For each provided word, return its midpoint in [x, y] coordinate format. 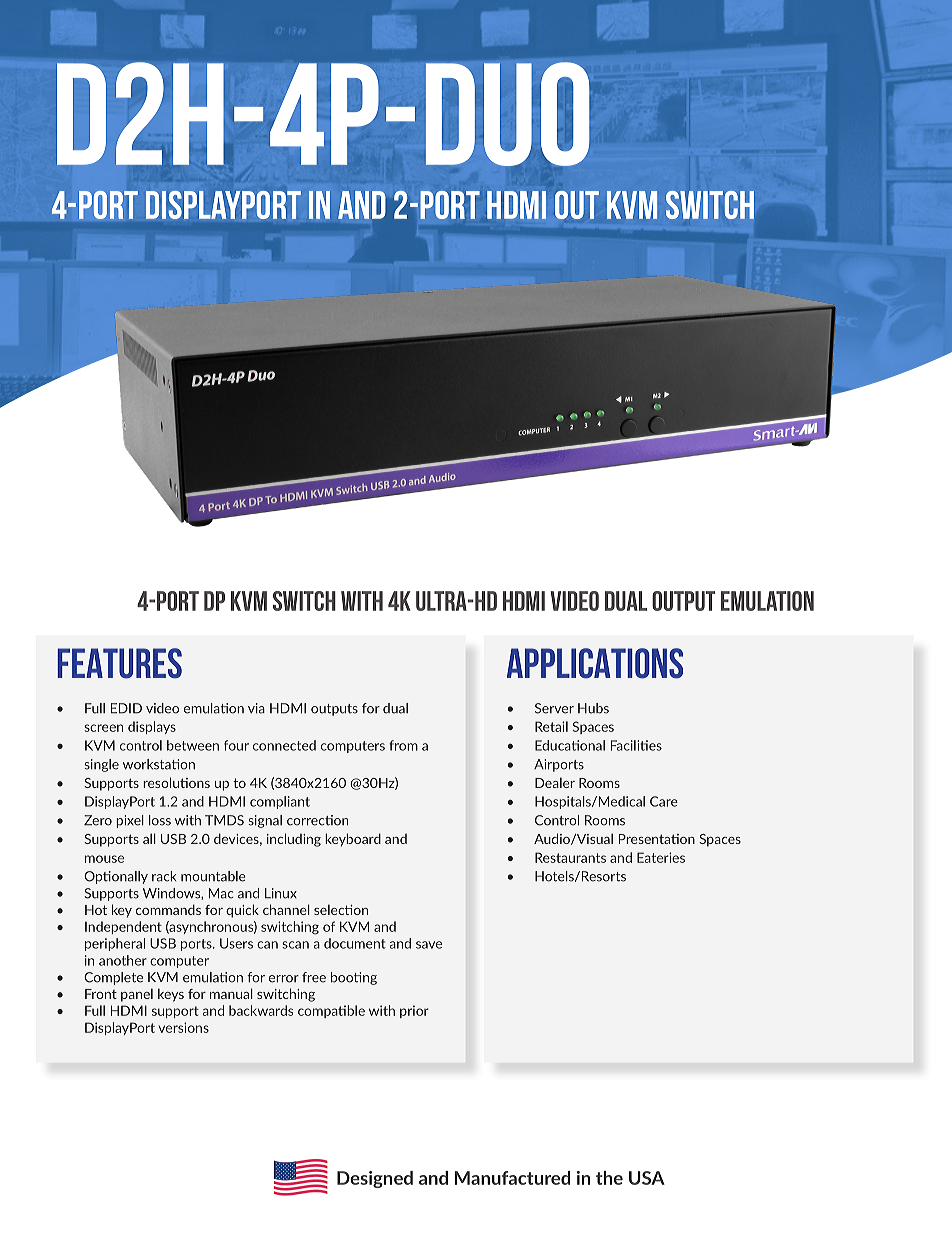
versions [183, 1027]
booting [354, 978]
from [403, 745]
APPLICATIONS [595, 663]
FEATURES [119, 663]
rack [164, 876]
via [256, 708]
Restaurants [570, 857]
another [123, 960]
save [429, 945]
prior [414, 1011]
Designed [375, 1179]
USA [647, 1178]
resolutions [176, 782]
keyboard [353, 840]
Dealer [555, 782]
